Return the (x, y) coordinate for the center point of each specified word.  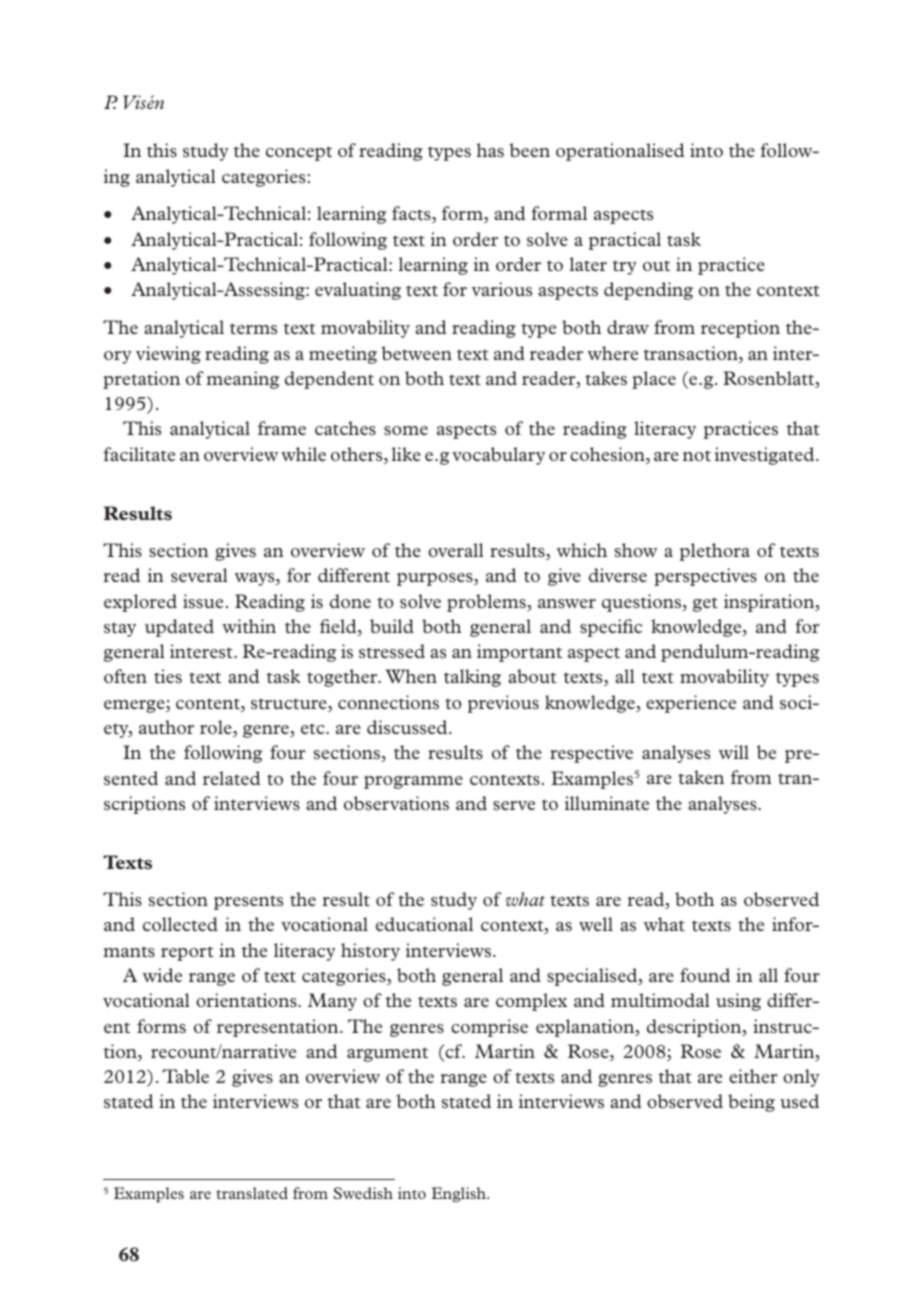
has (490, 150)
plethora (715, 552)
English (460, 1194)
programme (413, 782)
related (232, 778)
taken (701, 777)
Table (186, 1076)
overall (455, 550)
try (625, 267)
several (199, 575)
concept (299, 153)
